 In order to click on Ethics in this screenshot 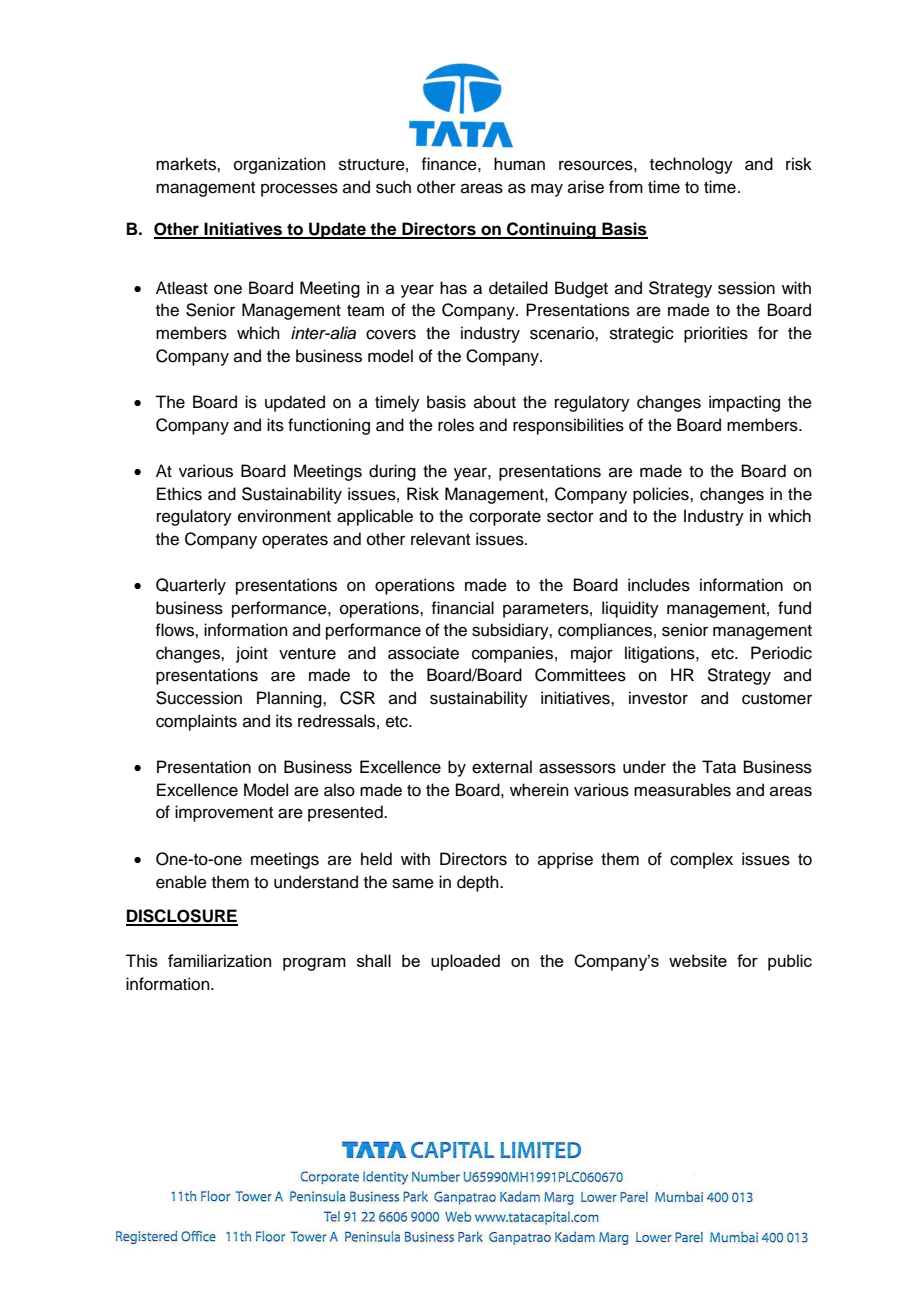, I will do `click(179, 494)`.
